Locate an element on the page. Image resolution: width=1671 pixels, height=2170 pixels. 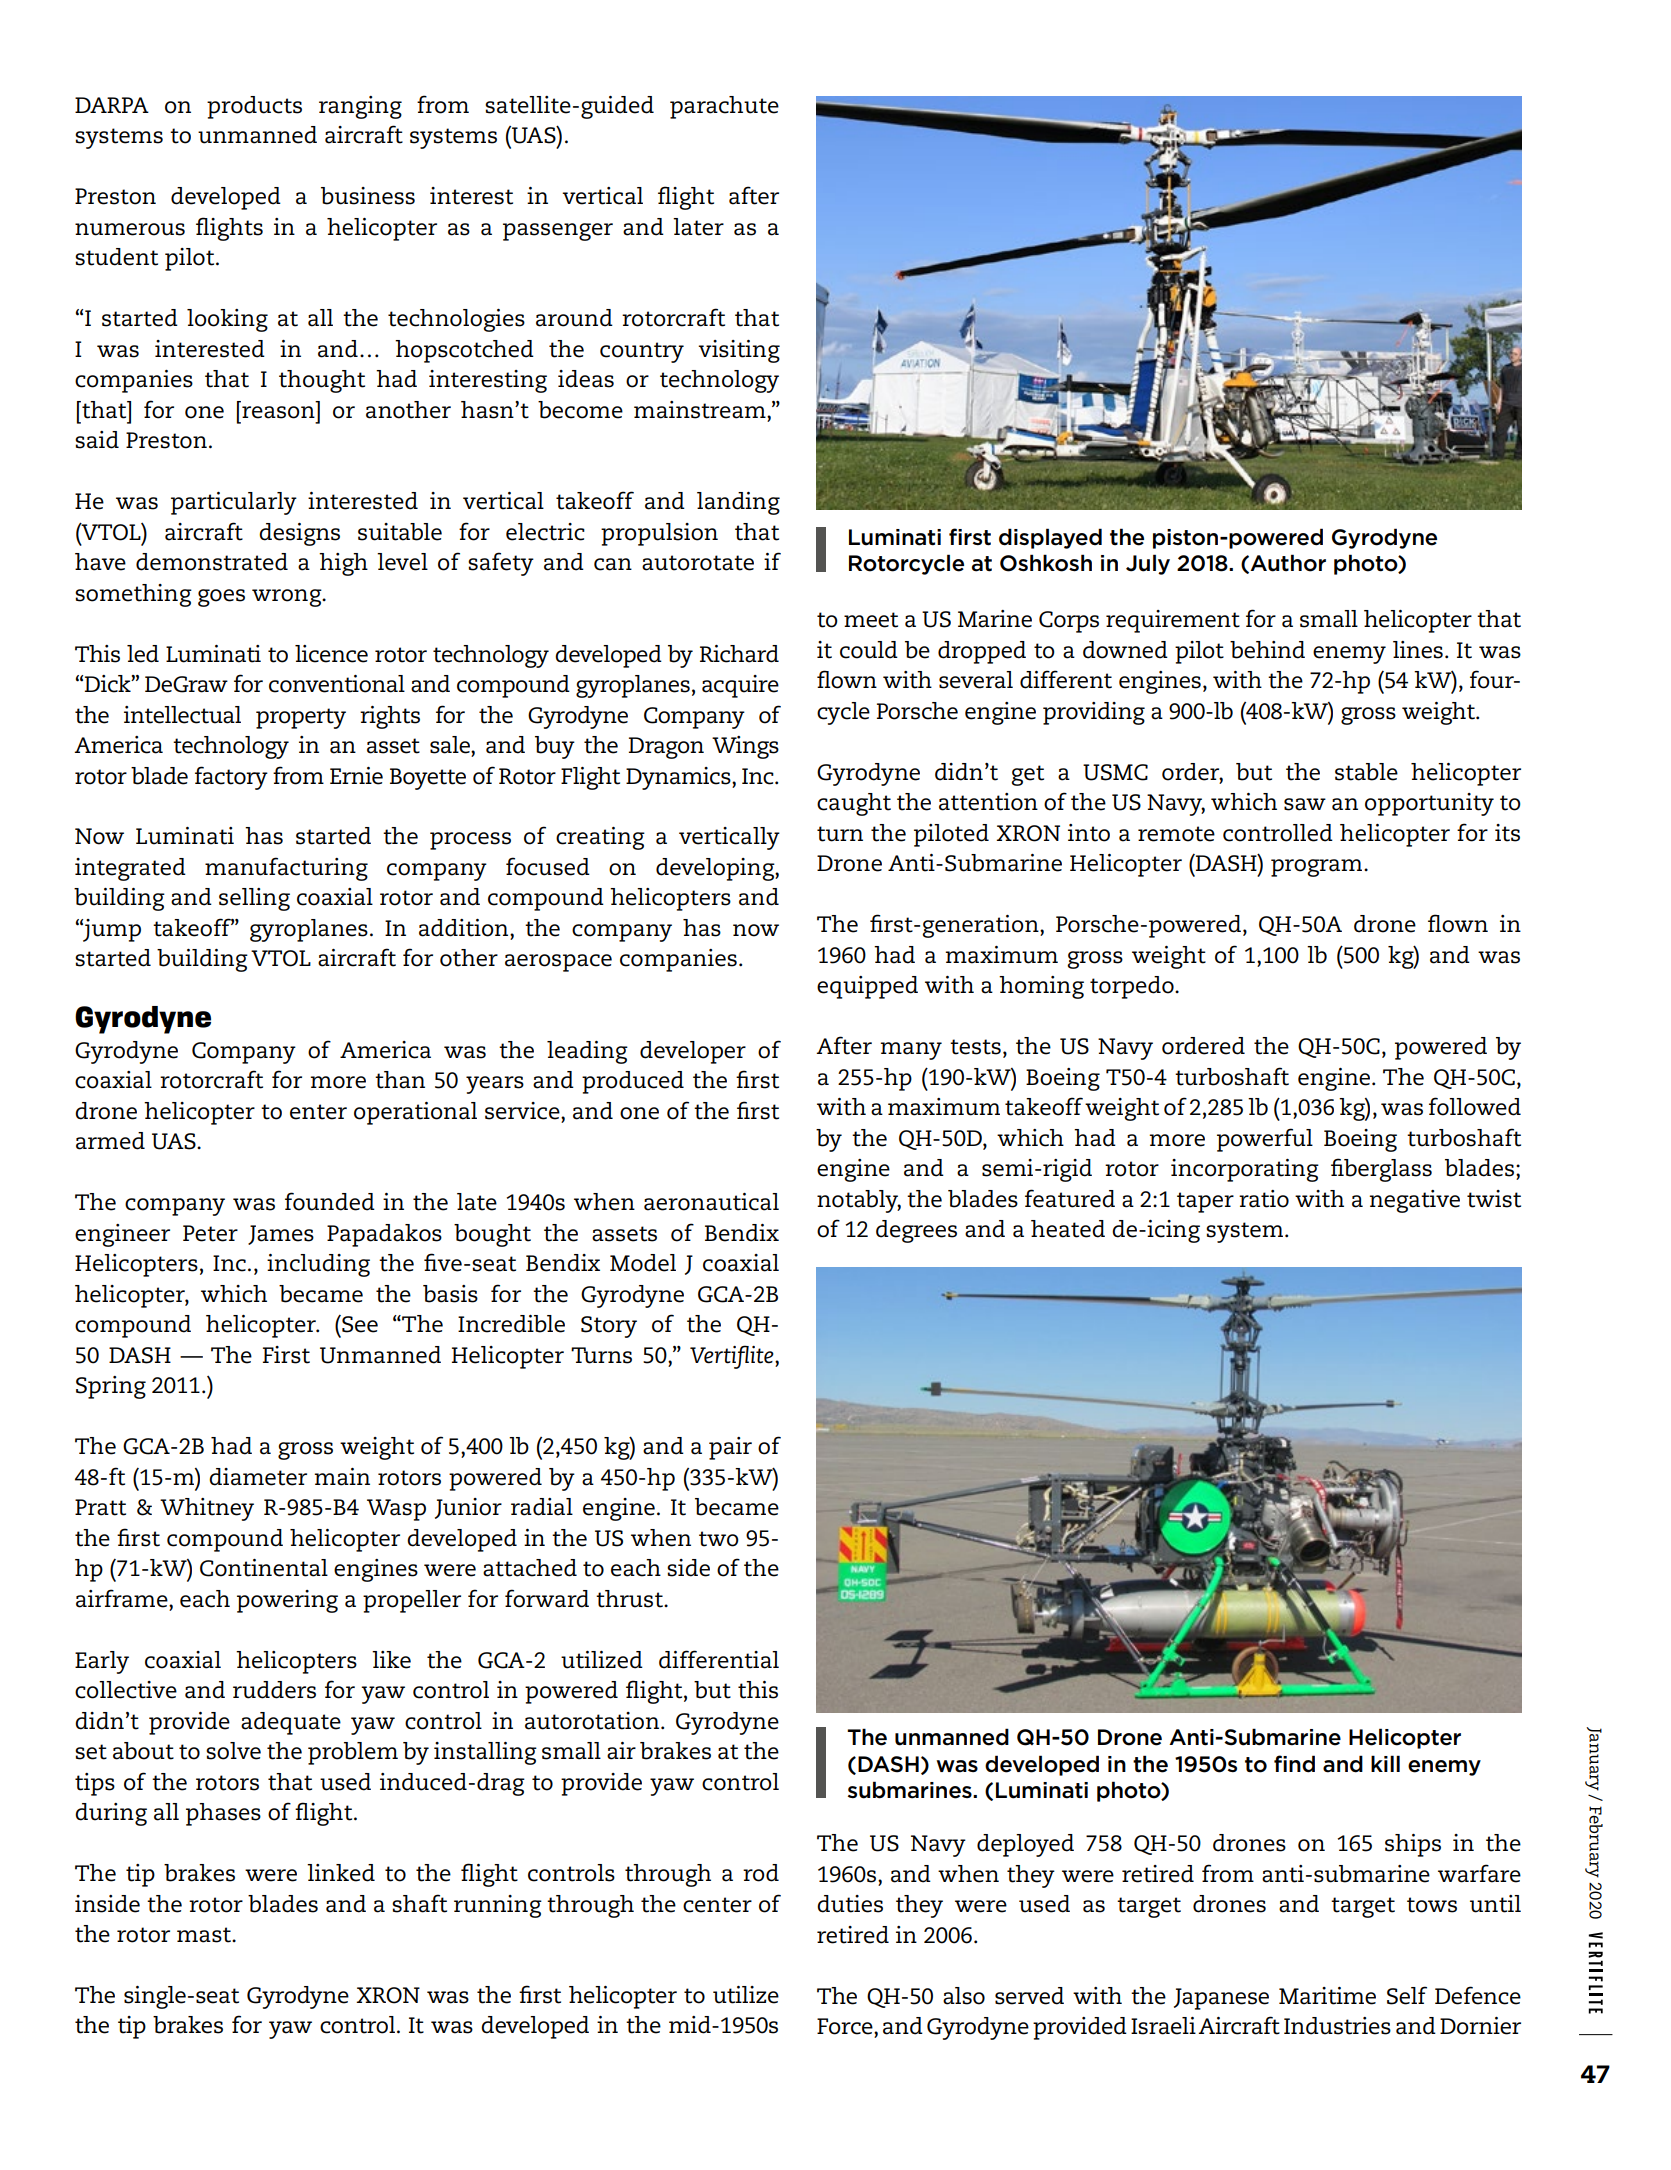
developer is located at coordinates (693, 1052).
